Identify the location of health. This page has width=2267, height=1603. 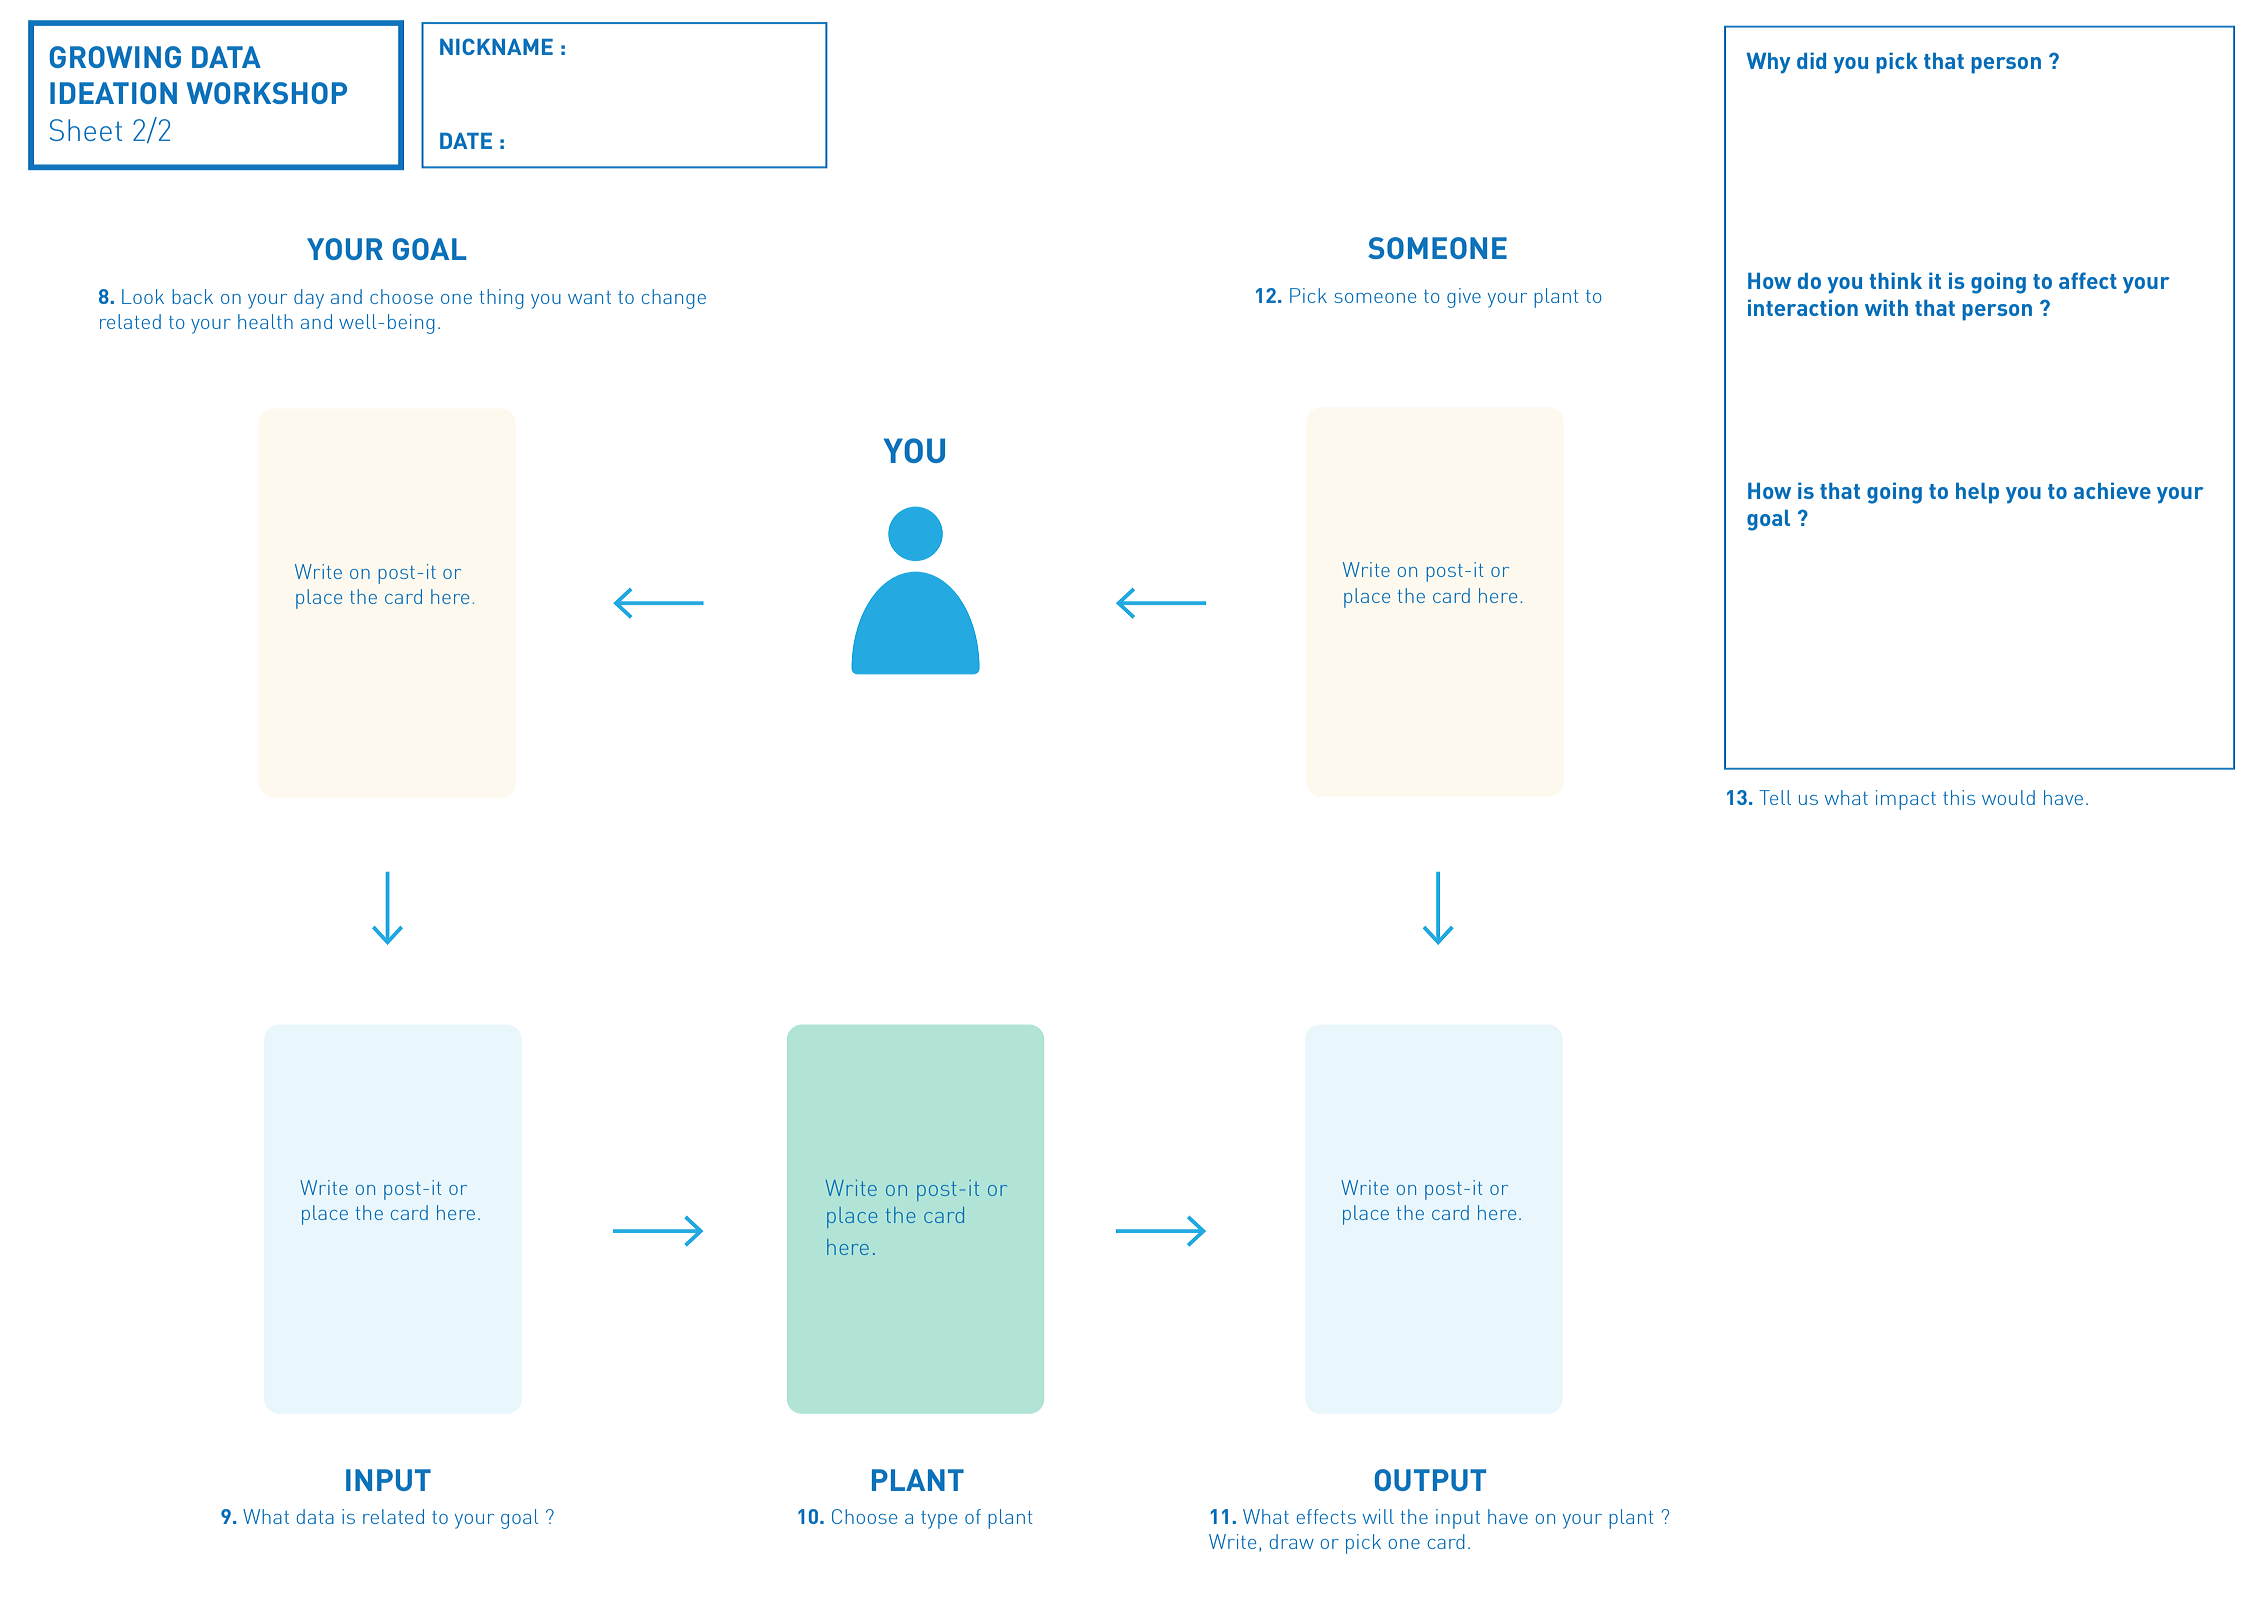
(265, 321).
